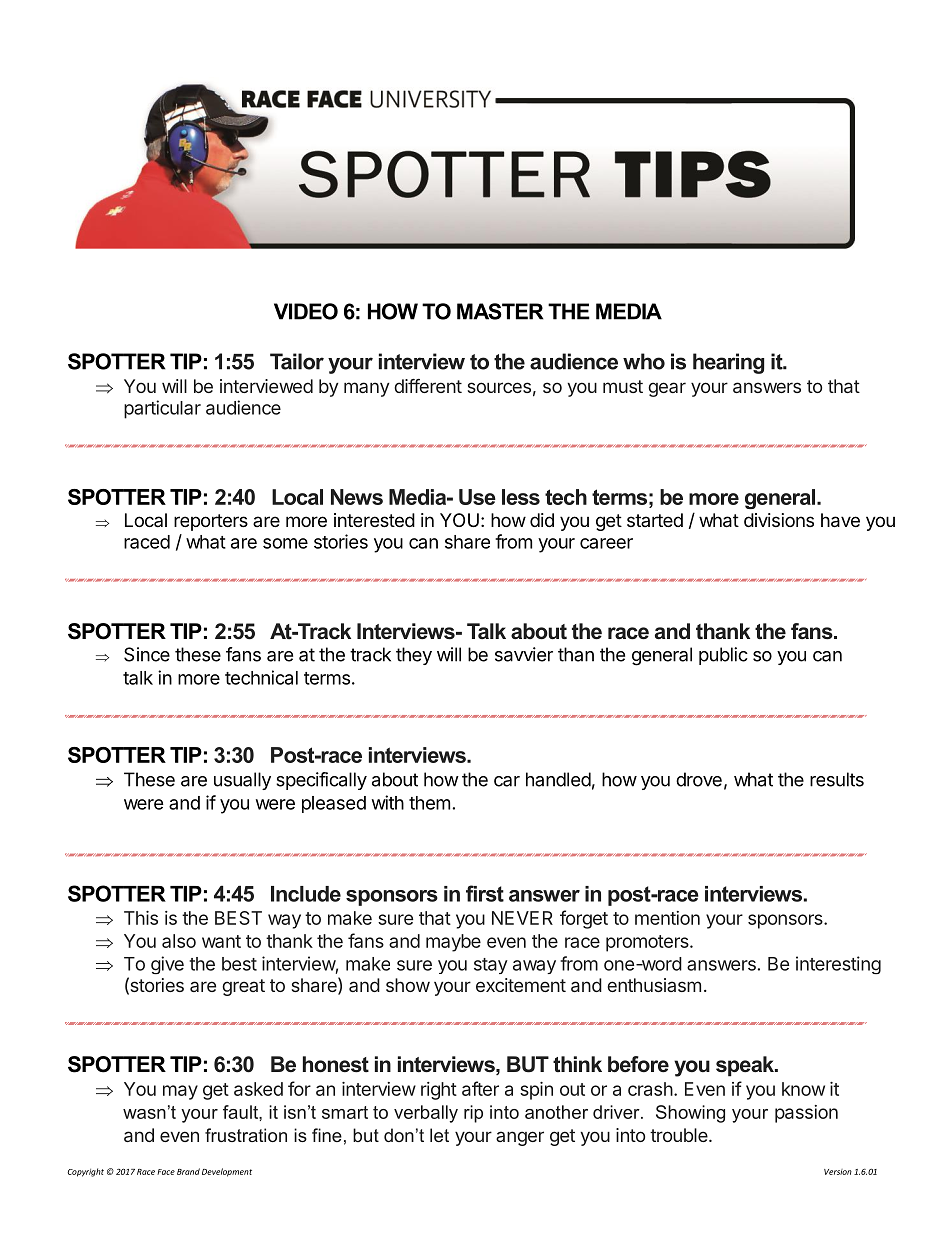 This page has width=952, height=1233. Describe the element at coordinates (723, 656) in the page. I see `public` at that location.
